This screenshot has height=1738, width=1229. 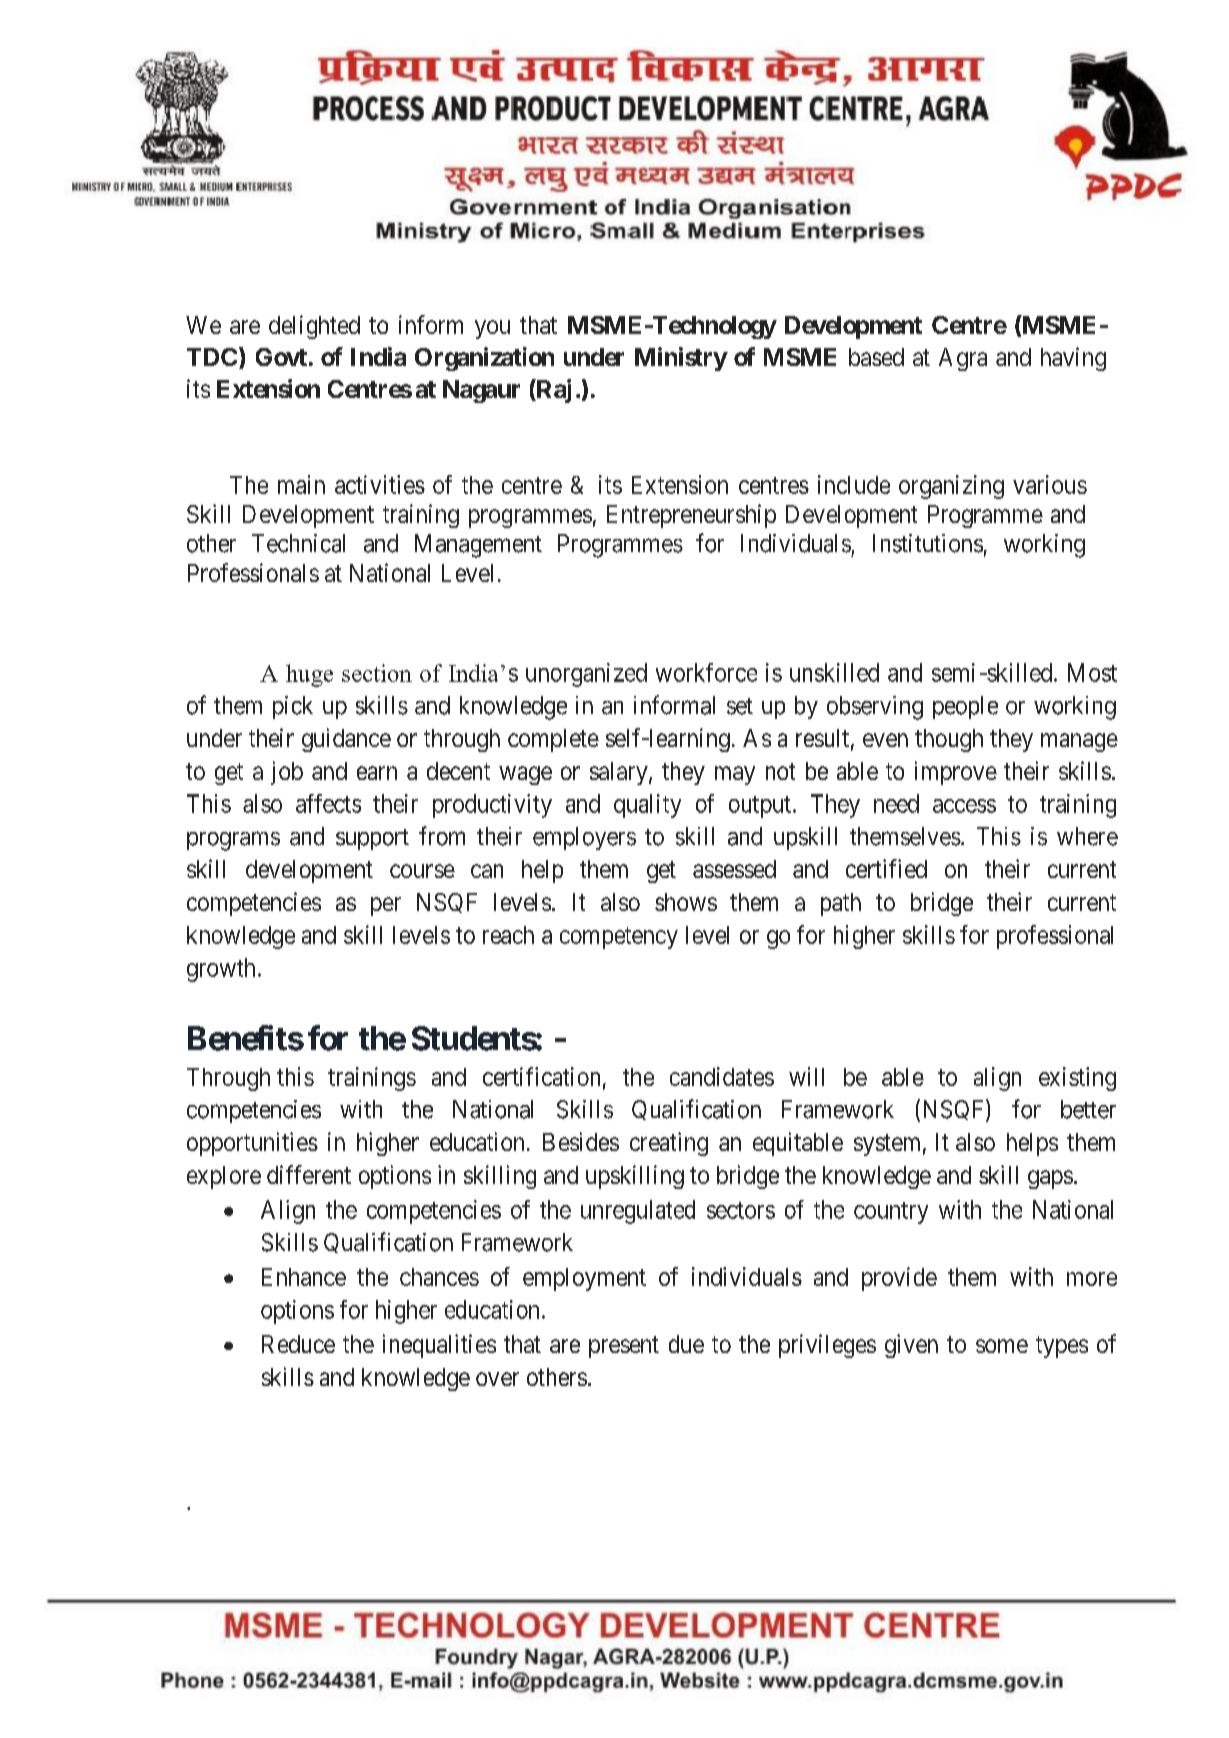 What do you see at coordinates (221, 970) in the screenshot?
I see `growth` at bounding box center [221, 970].
